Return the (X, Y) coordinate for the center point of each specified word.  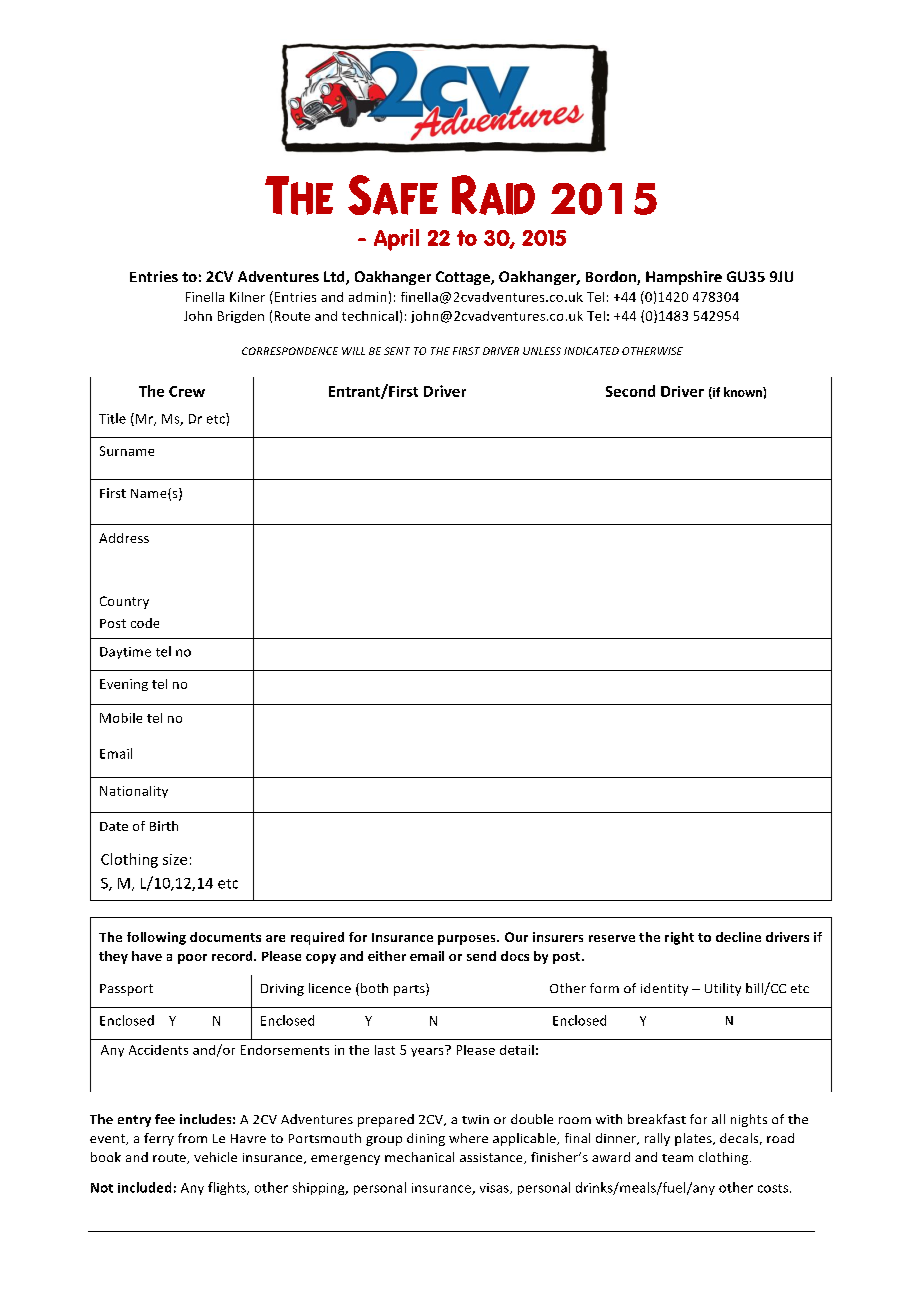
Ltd (335, 278)
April (396, 240)
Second (630, 391)
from (192, 1138)
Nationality (134, 792)
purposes (468, 940)
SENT (397, 351)
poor (192, 959)
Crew (187, 391)
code (145, 623)
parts (410, 989)
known (744, 392)
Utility (723, 989)
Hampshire (684, 278)
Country (124, 602)
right (679, 938)
